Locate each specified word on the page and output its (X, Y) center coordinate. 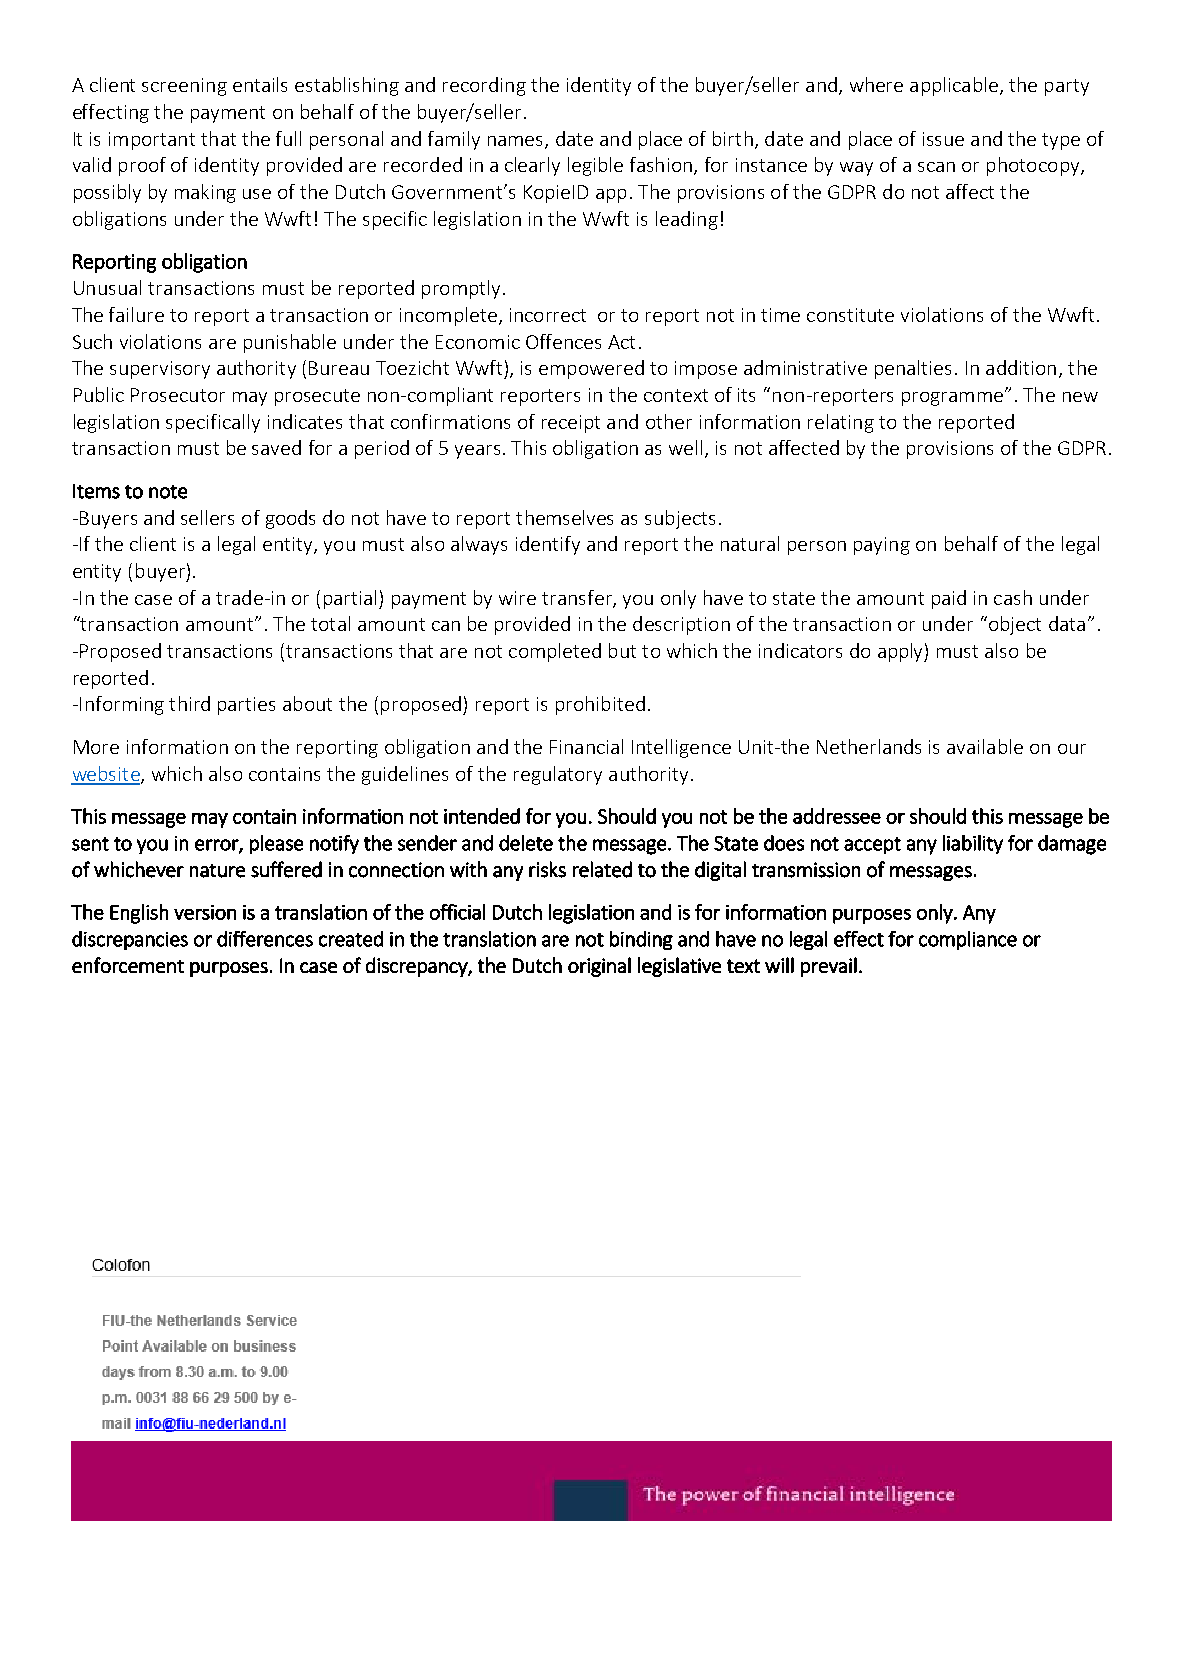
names (517, 142)
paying (882, 546)
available (985, 746)
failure (136, 314)
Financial (586, 746)
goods (290, 519)
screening (184, 87)
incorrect (548, 315)
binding (641, 940)
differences (265, 939)
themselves (564, 517)
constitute (850, 315)
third (189, 703)
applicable (954, 86)
